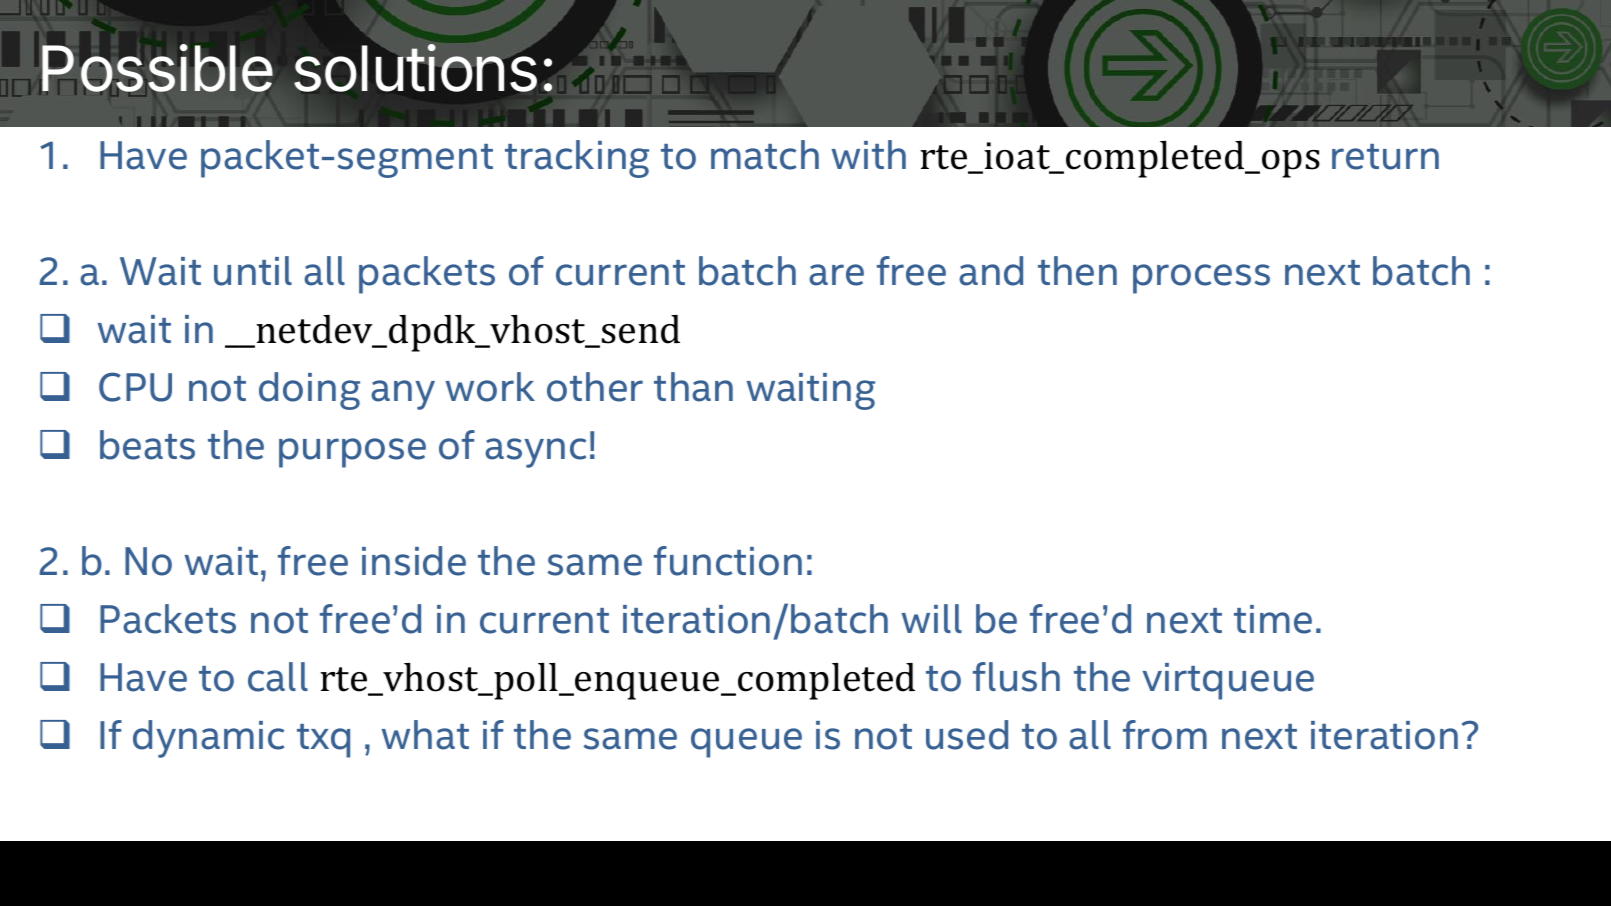 This page has height=906, width=1611. What do you see at coordinates (1165, 735) in the page?
I see `from` at bounding box center [1165, 735].
